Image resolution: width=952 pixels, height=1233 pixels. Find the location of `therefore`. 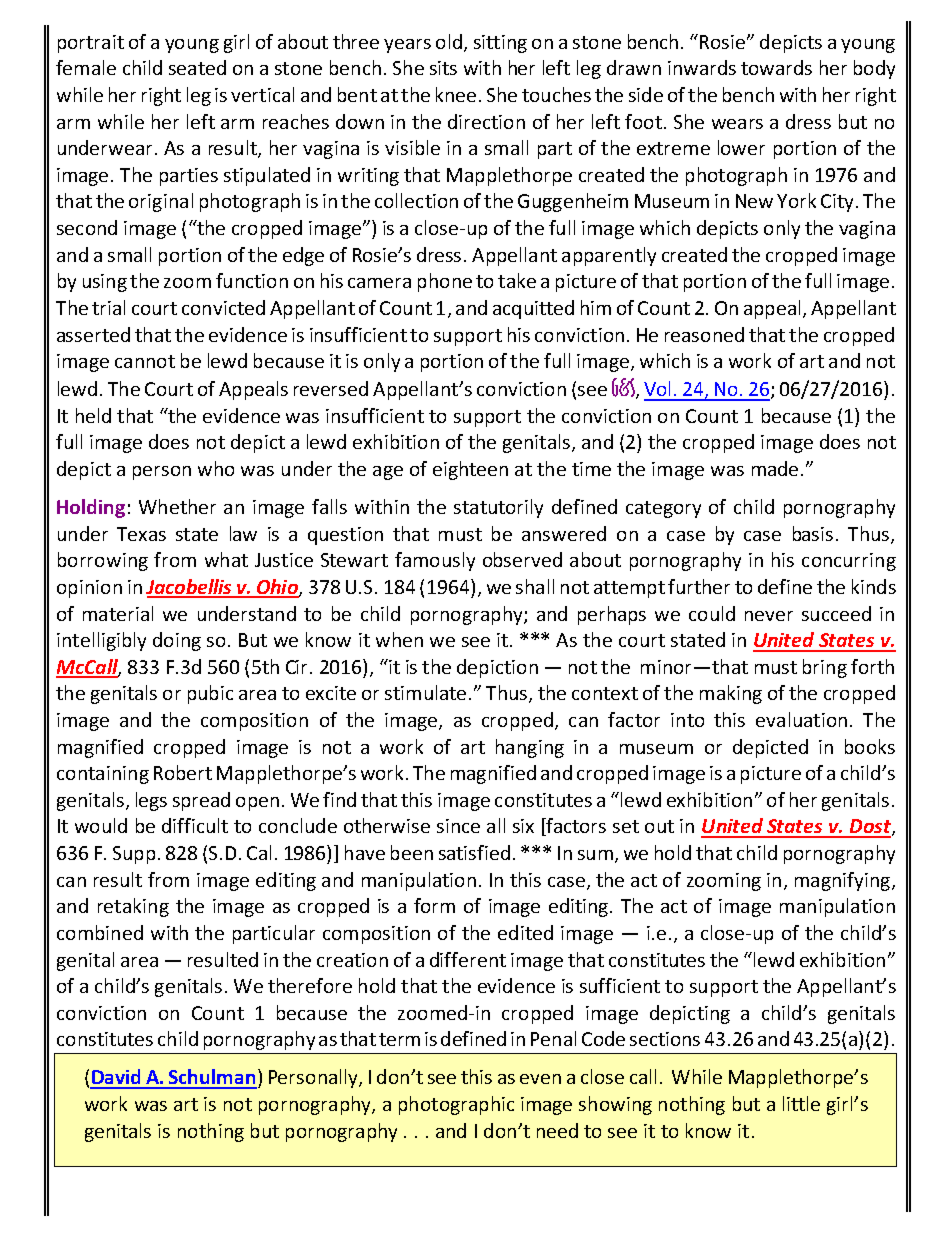

therefore is located at coordinates (310, 985).
